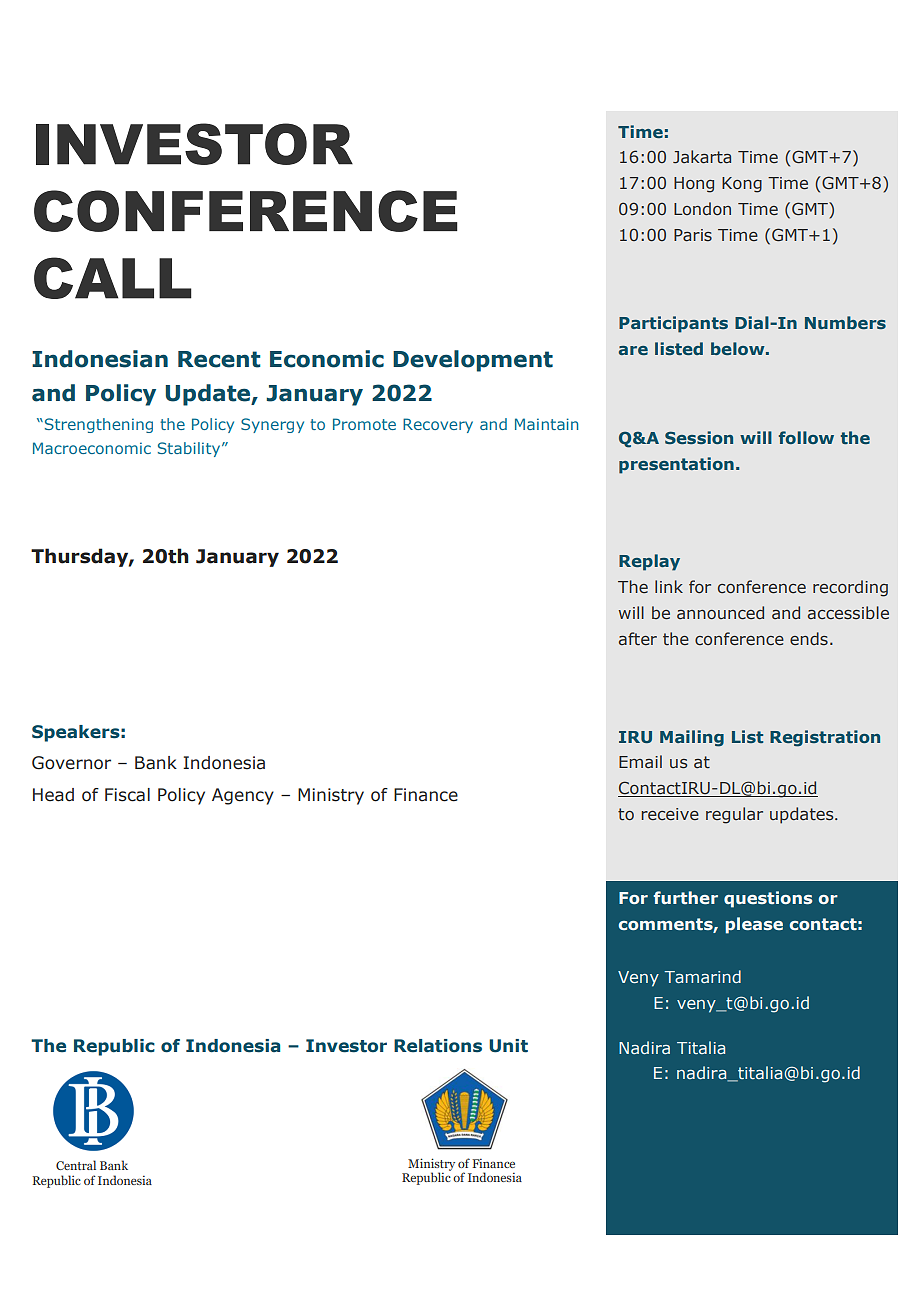 The height and width of the screenshot is (1308, 924). Describe the element at coordinates (438, 425) in the screenshot. I see `Recovery` at that location.
